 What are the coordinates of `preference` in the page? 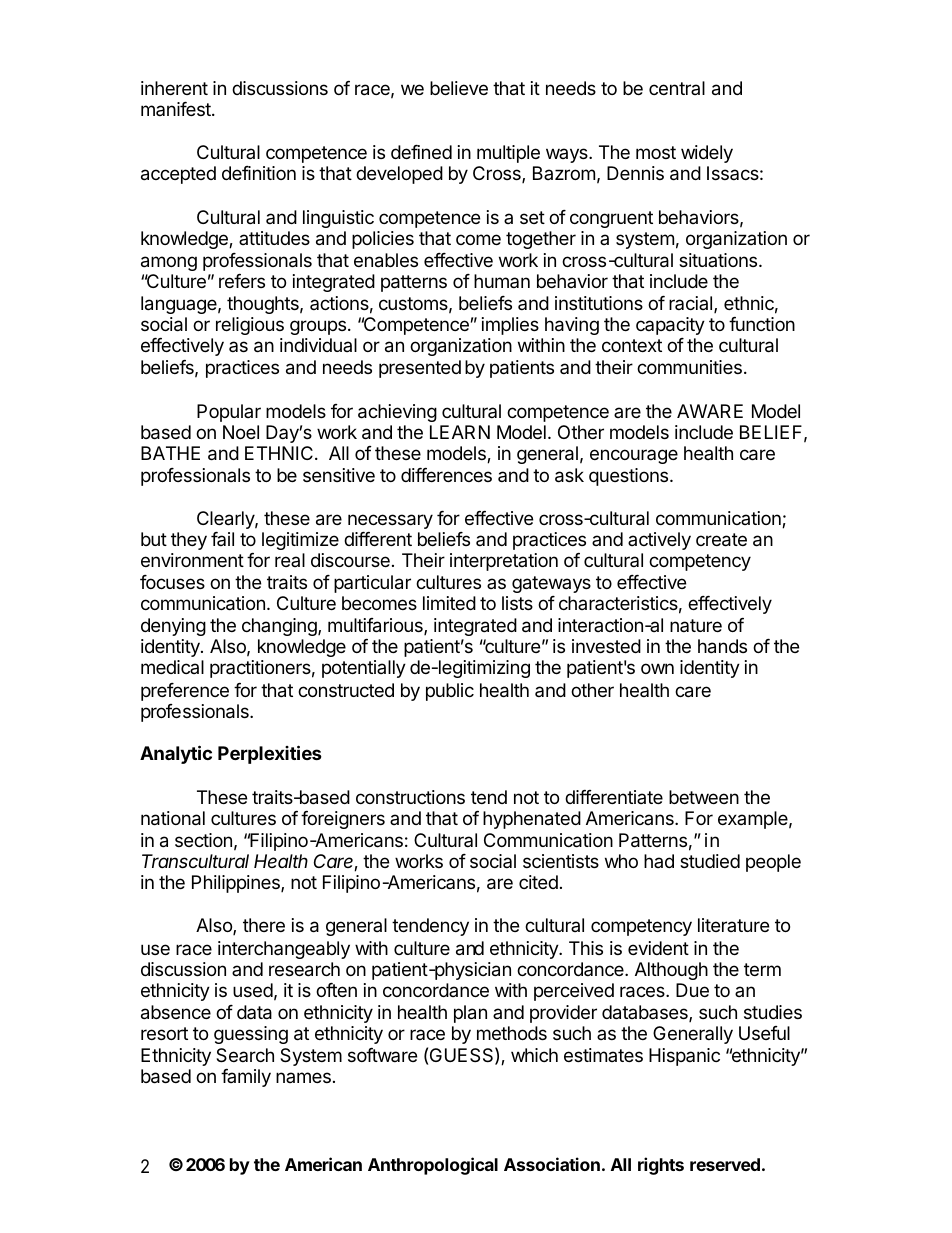 It's located at (185, 692).
